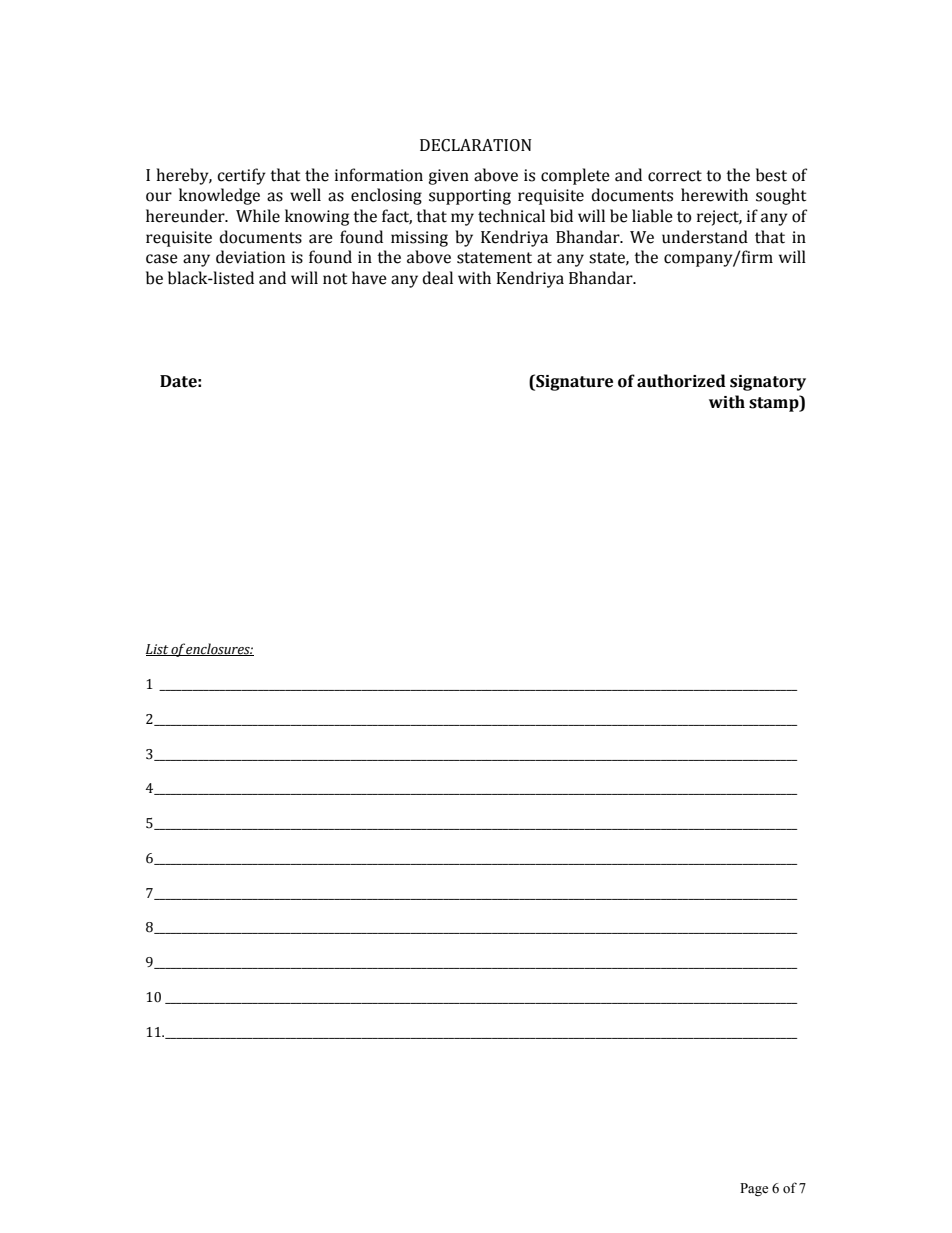  What do you see at coordinates (768, 383) in the image?
I see `signatory` at bounding box center [768, 383].
